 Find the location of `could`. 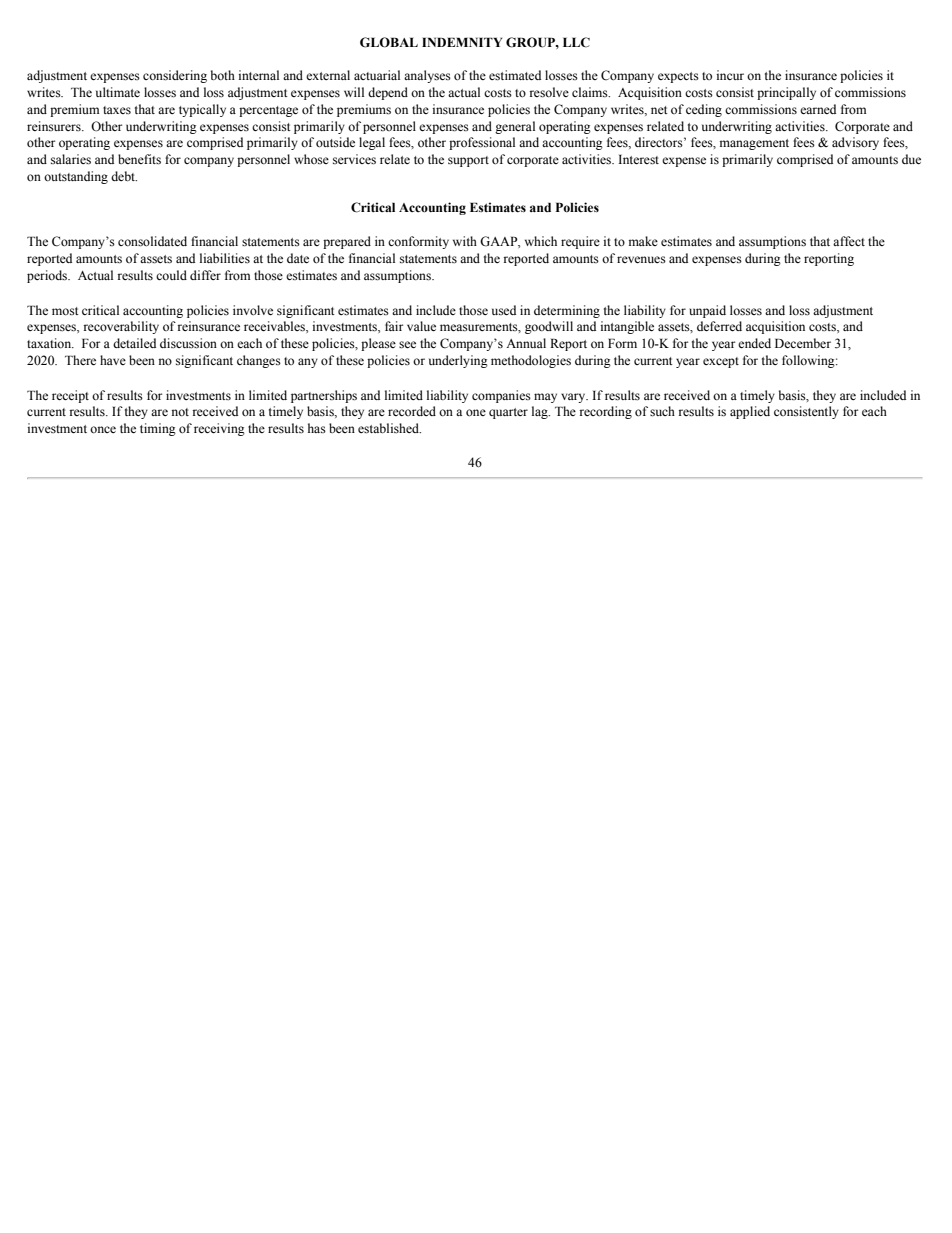

could is located at coordinates (171, 275).
